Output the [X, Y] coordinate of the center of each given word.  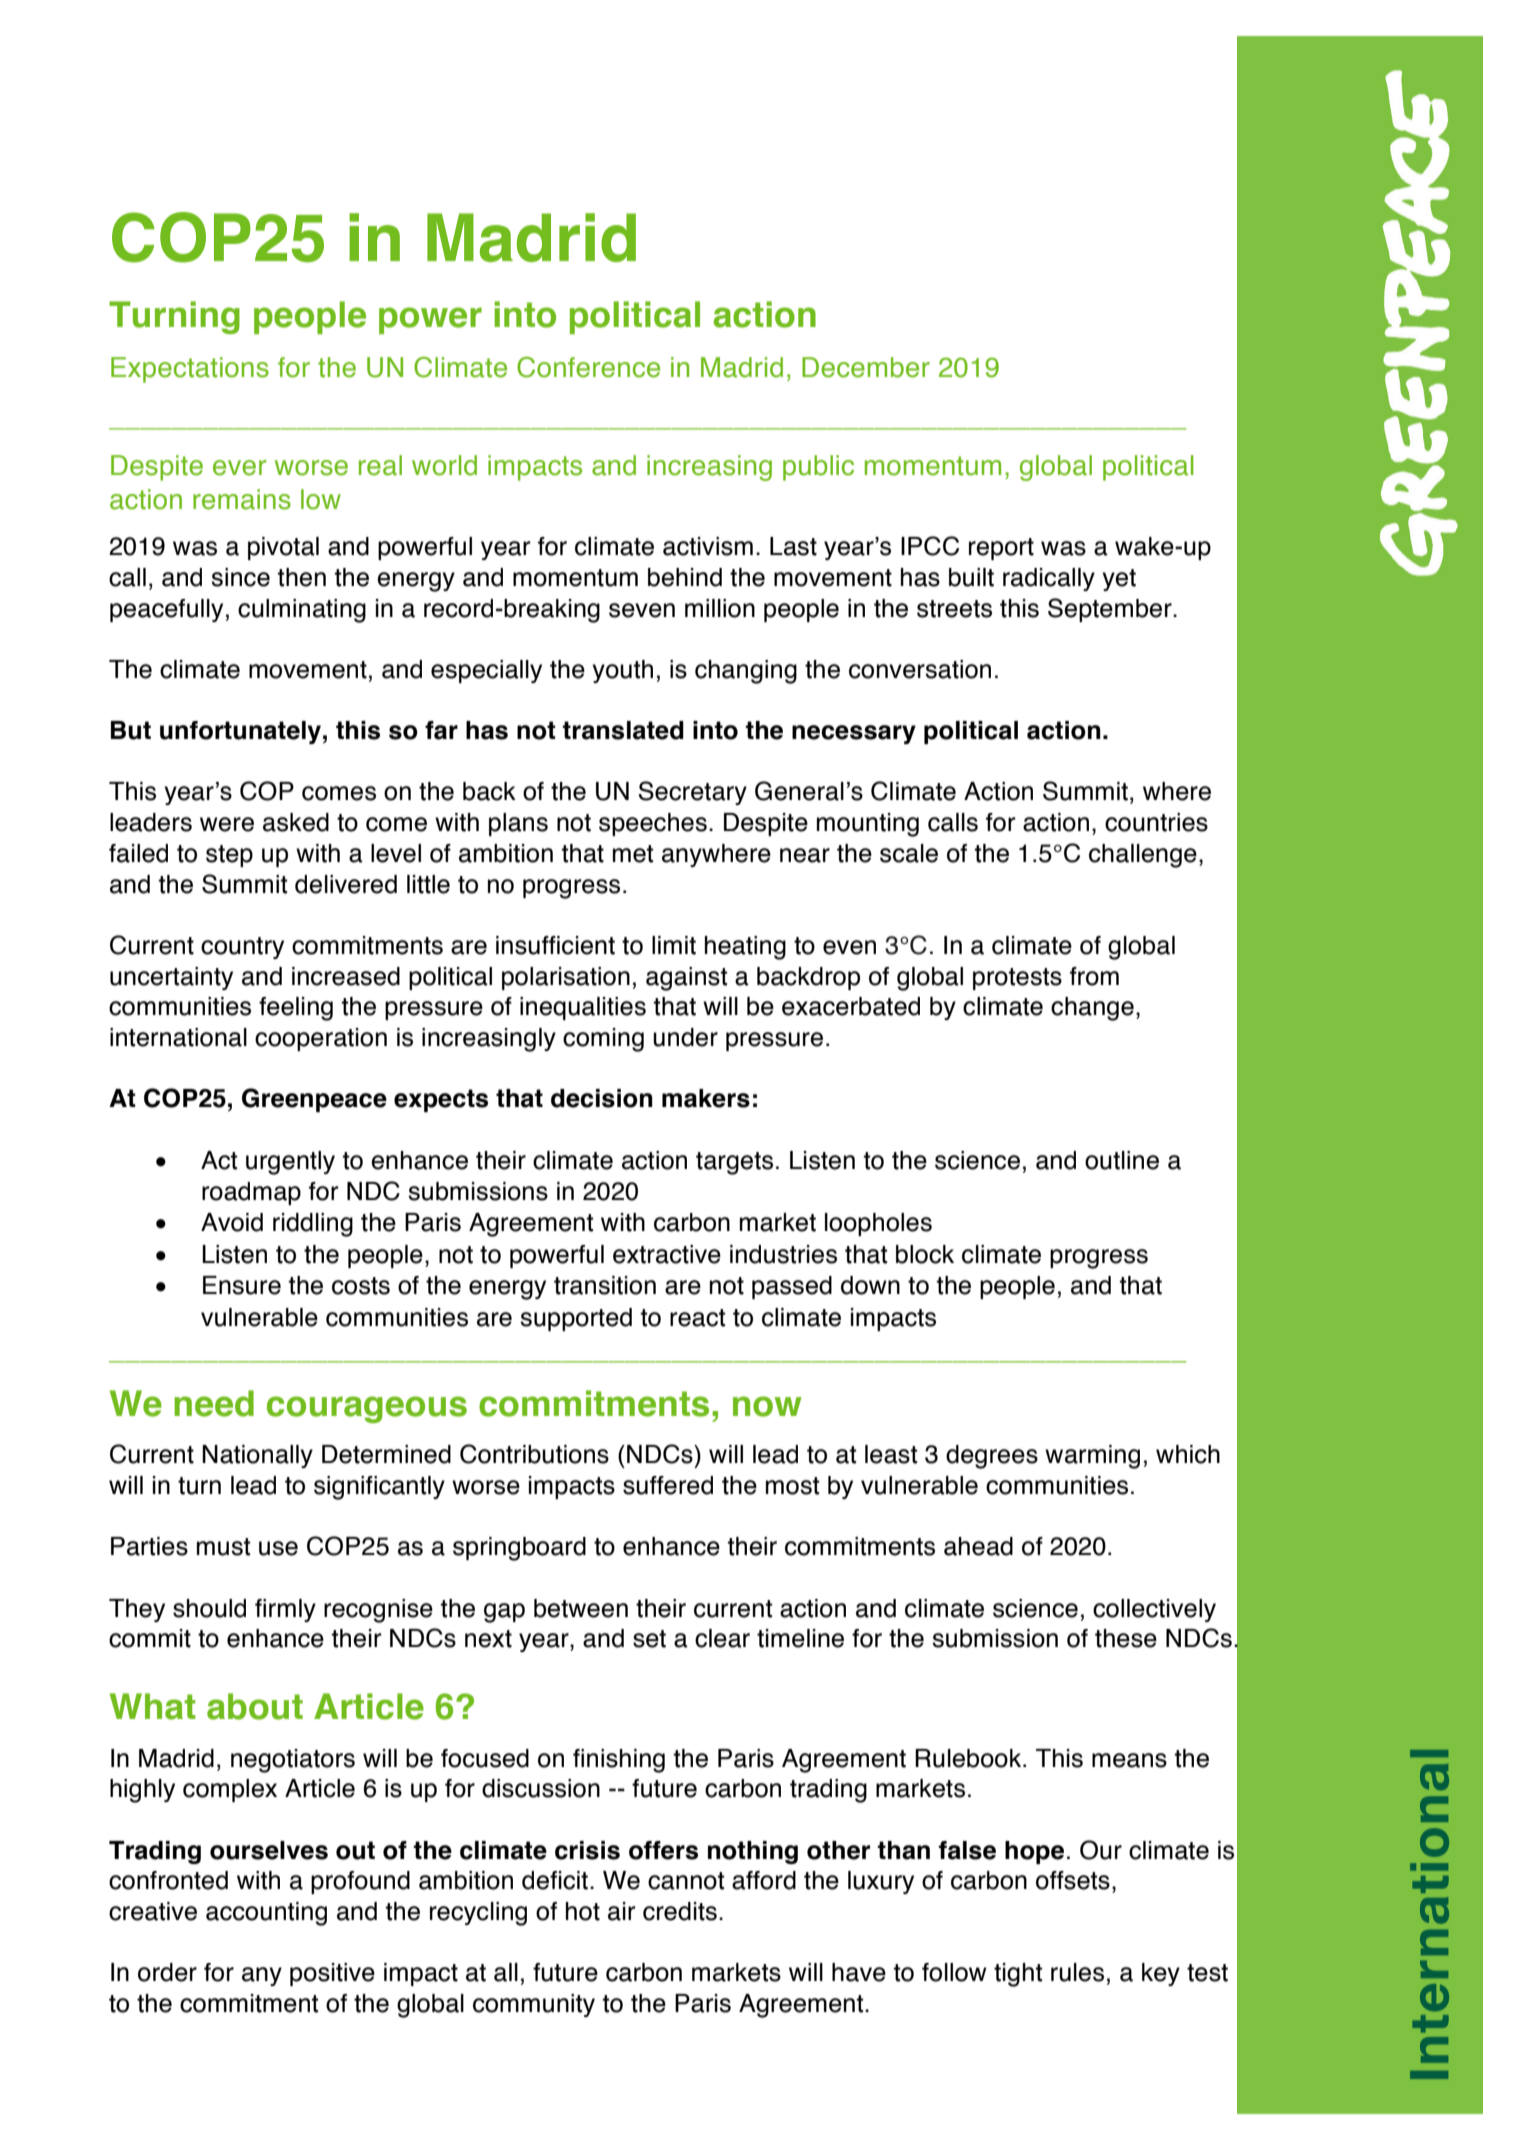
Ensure [242, 1285]
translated [623, 730]
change [1092, 1009]
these [1126, 1638]
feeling [296, 1009]
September [1111, 610]
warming [1092, 1457]
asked [296, 822]
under [685, 1037]
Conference [588, 367]
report [1001, 549]
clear [722, 1638]
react [697, 1318]
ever [239, 468]
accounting [266, 1914]
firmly [285, 1610]
